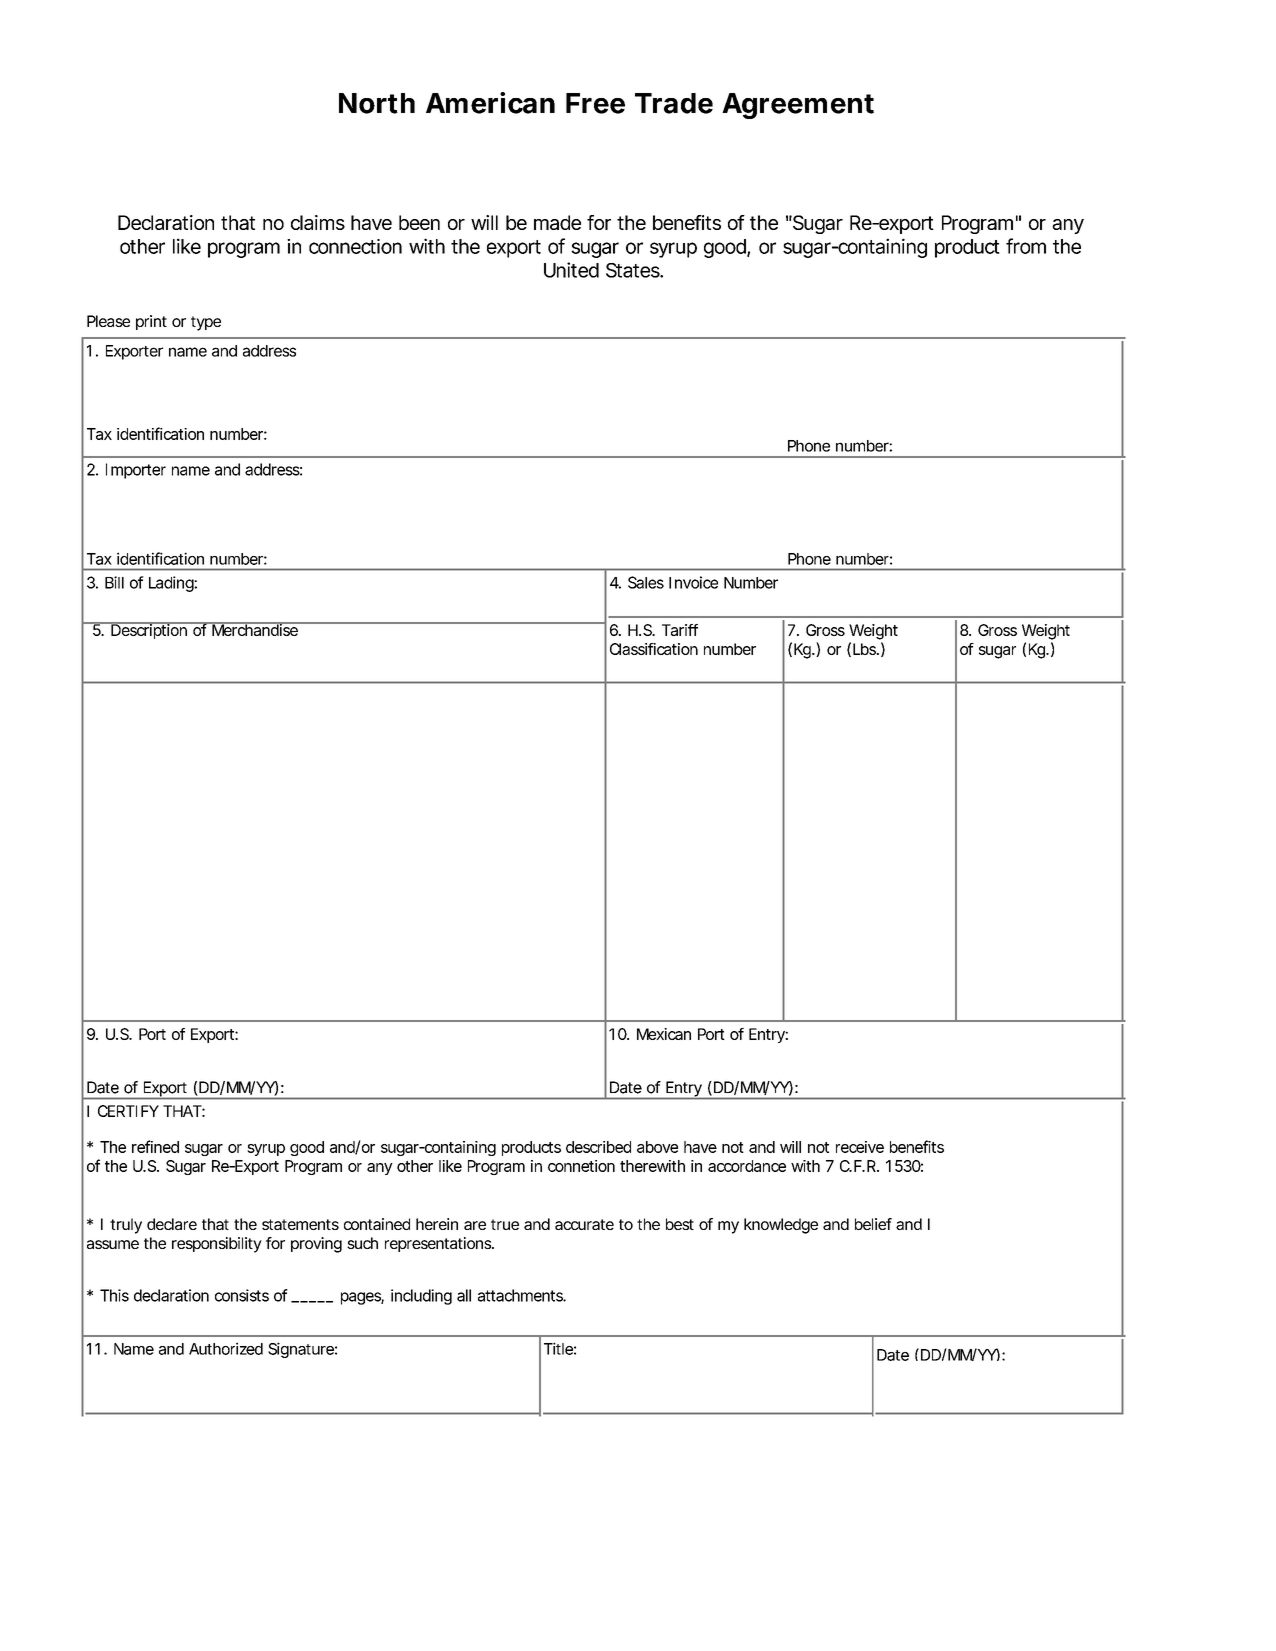 Image resolution: width=1276 pixels, height=1651 pixels. Describe the element at coordinates (242, 1295) in the screenshot. I see `consists` at that location.
